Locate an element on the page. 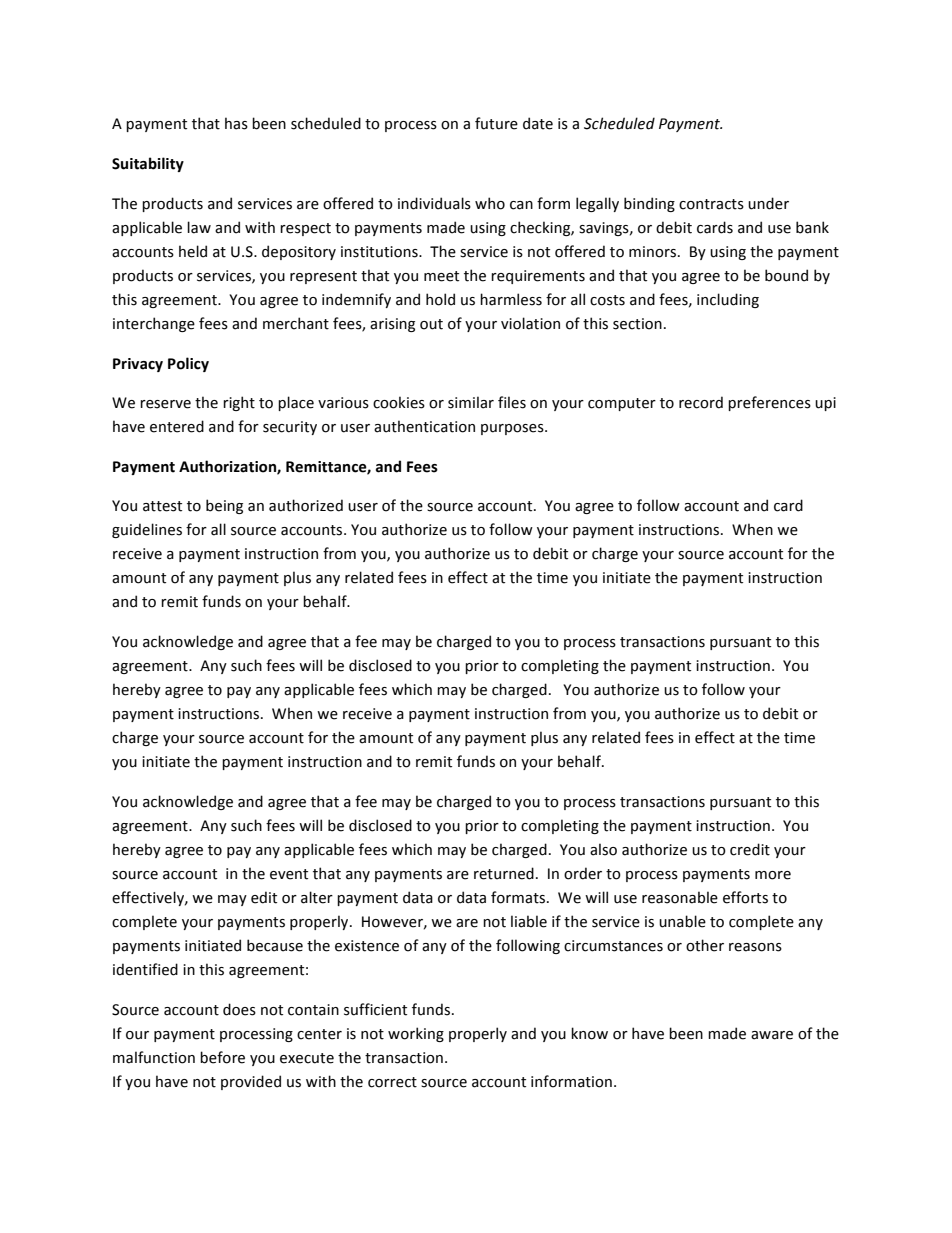 This page has height=1233, width=952. guidelines is located at coordinates (147, 530).
